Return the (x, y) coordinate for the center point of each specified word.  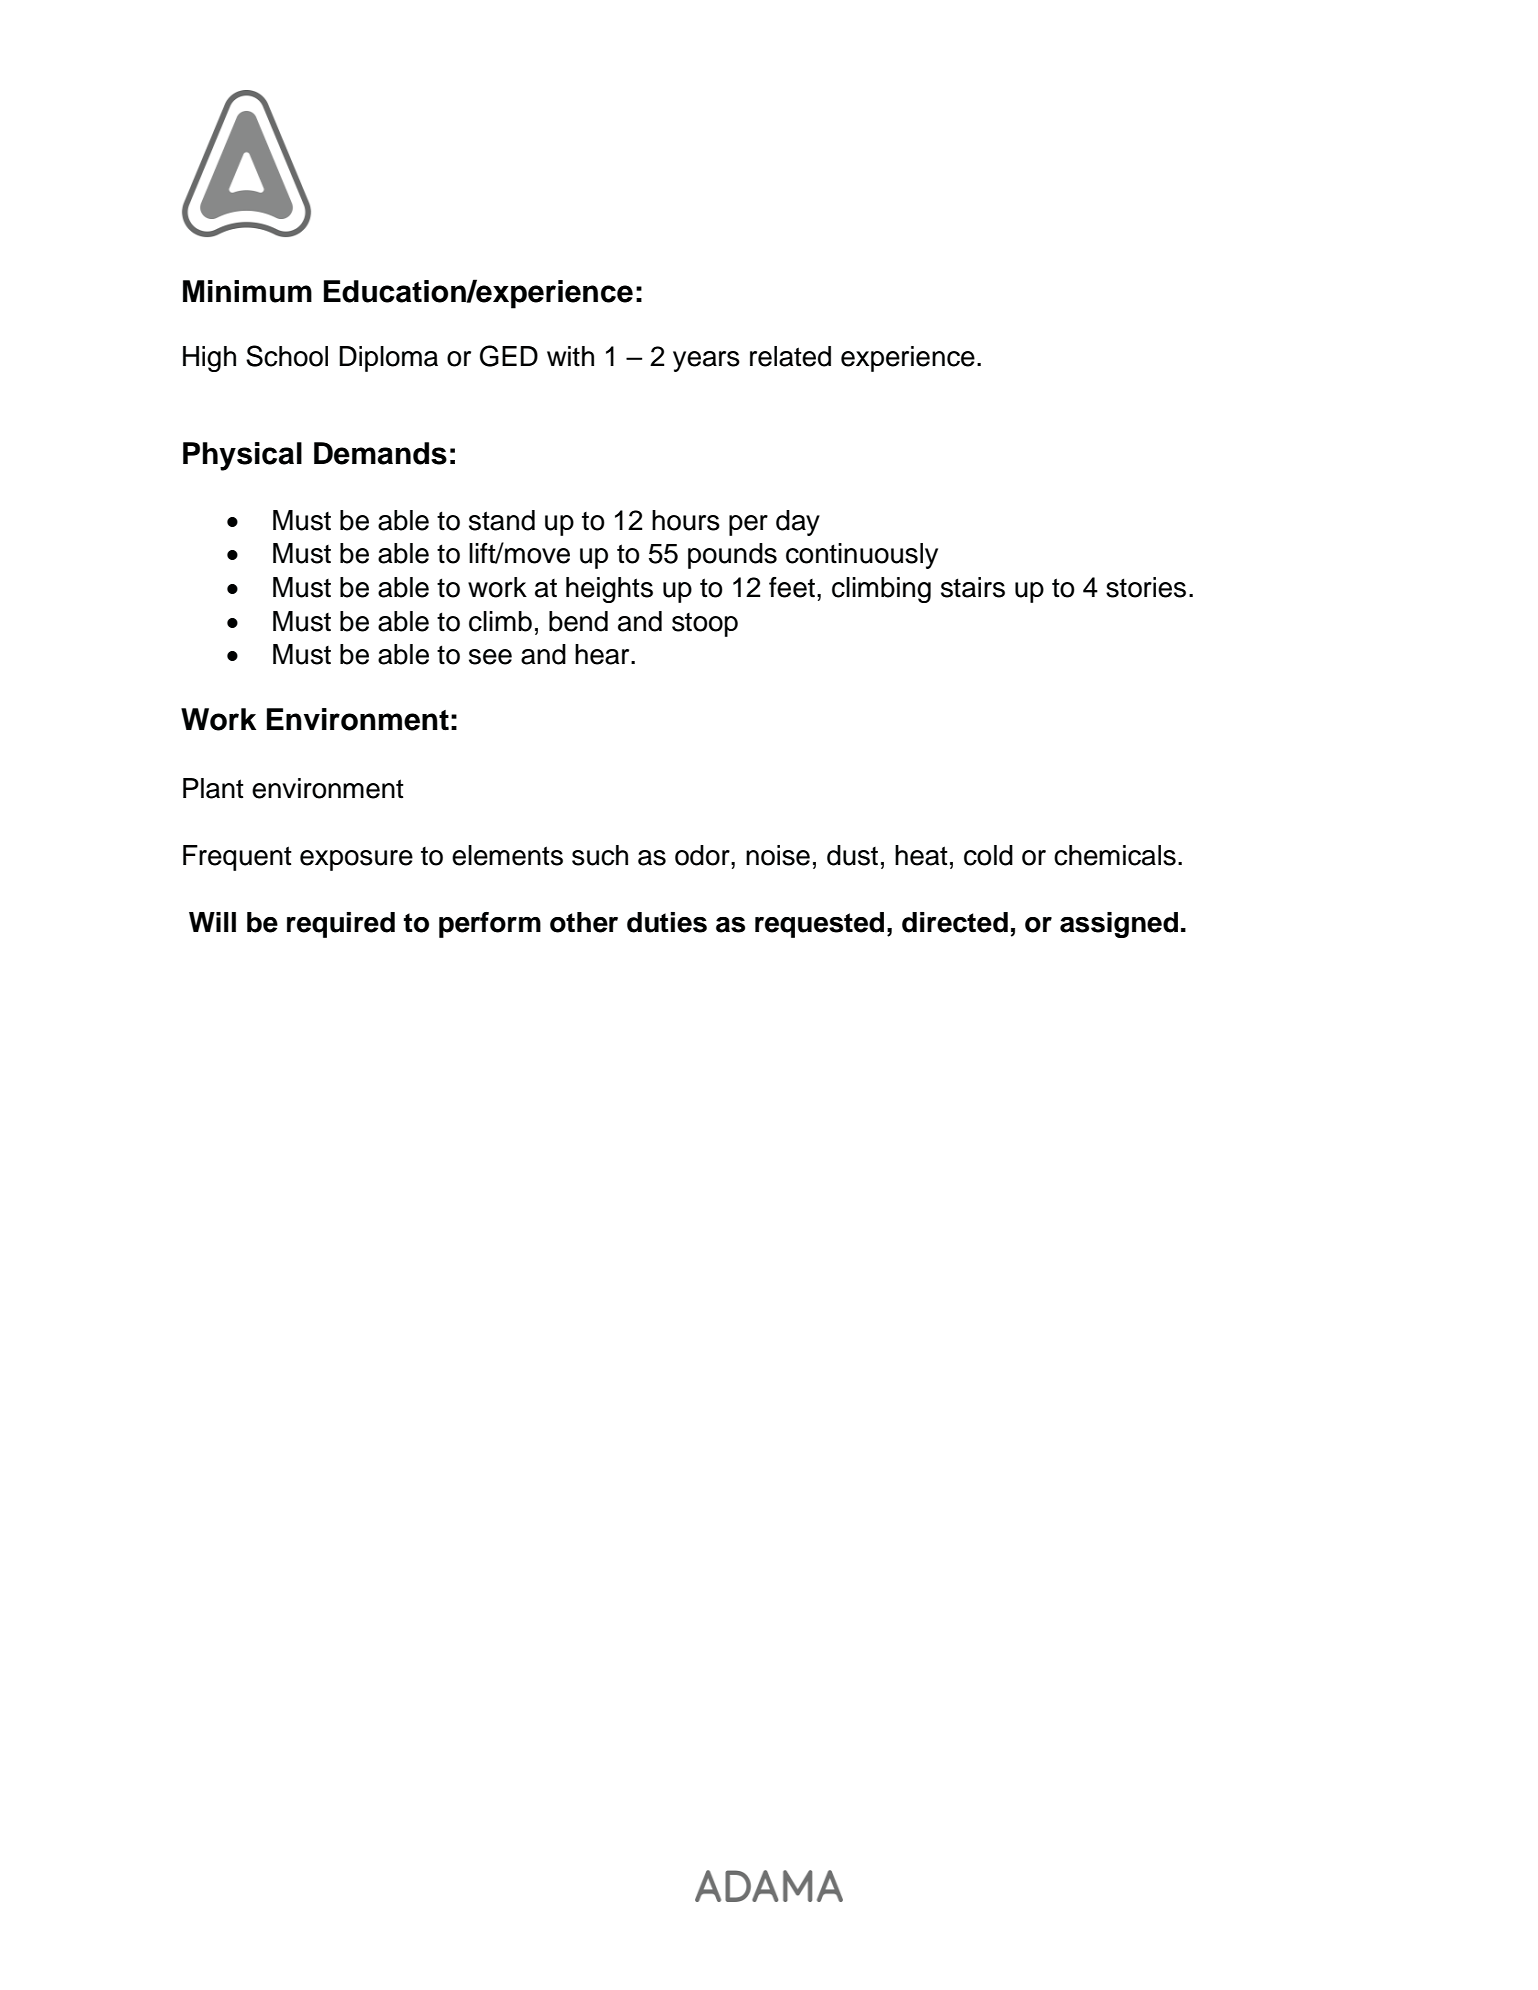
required (341, 925)
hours (686, 520)
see (490, 657)
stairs (973, 587)
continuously (862, 556)
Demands (380, 453)
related (790, 356)
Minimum (247, 291)
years (706, 361)
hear (603, 654)
